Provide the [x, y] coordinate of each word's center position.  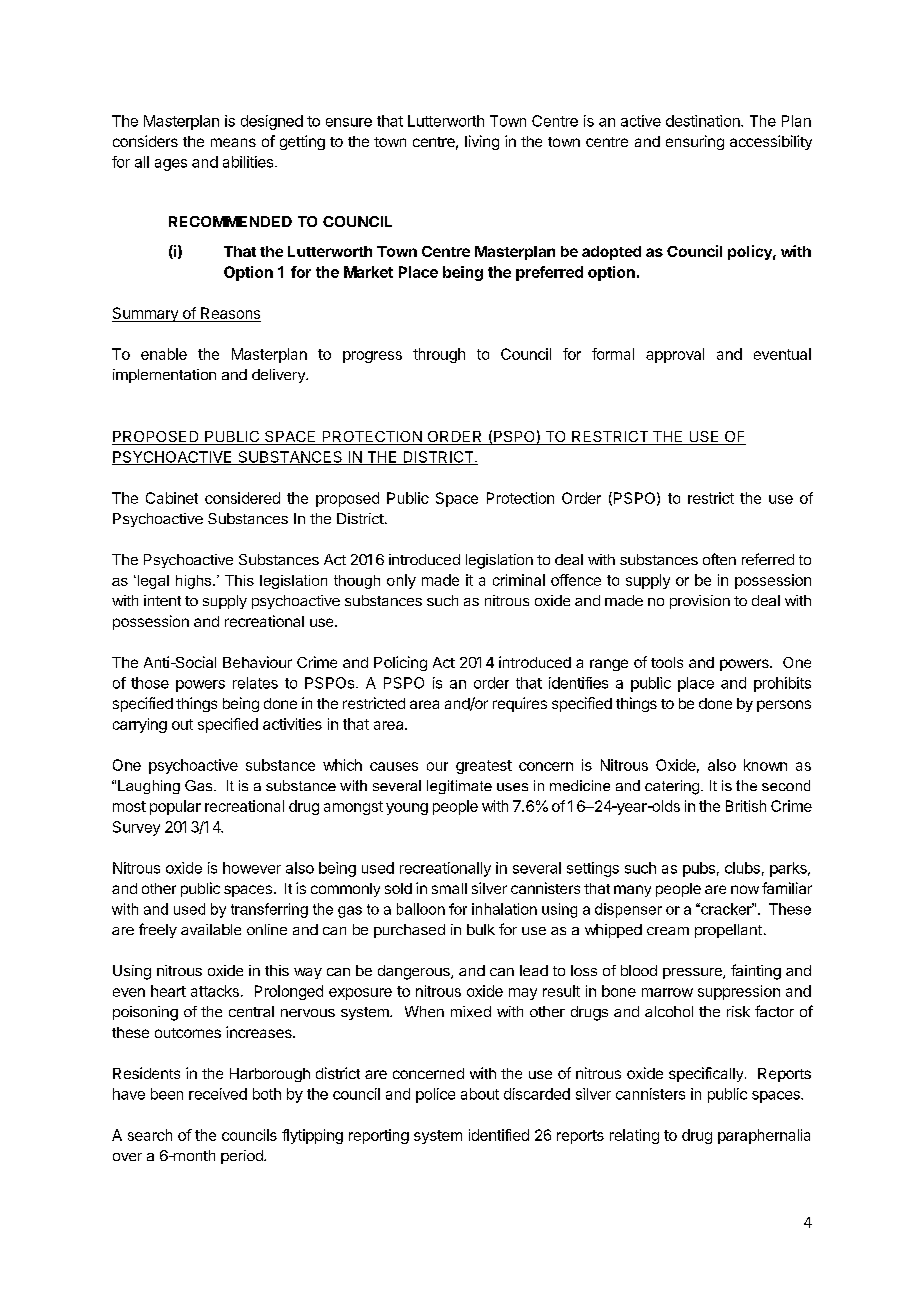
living [482, 142]
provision [700, 602]
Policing [400, 663]
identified [499, 1135]
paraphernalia [764, 1136]
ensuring [695, 142]
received [218, 1094]
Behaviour [257, 662]
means [233, 142]
